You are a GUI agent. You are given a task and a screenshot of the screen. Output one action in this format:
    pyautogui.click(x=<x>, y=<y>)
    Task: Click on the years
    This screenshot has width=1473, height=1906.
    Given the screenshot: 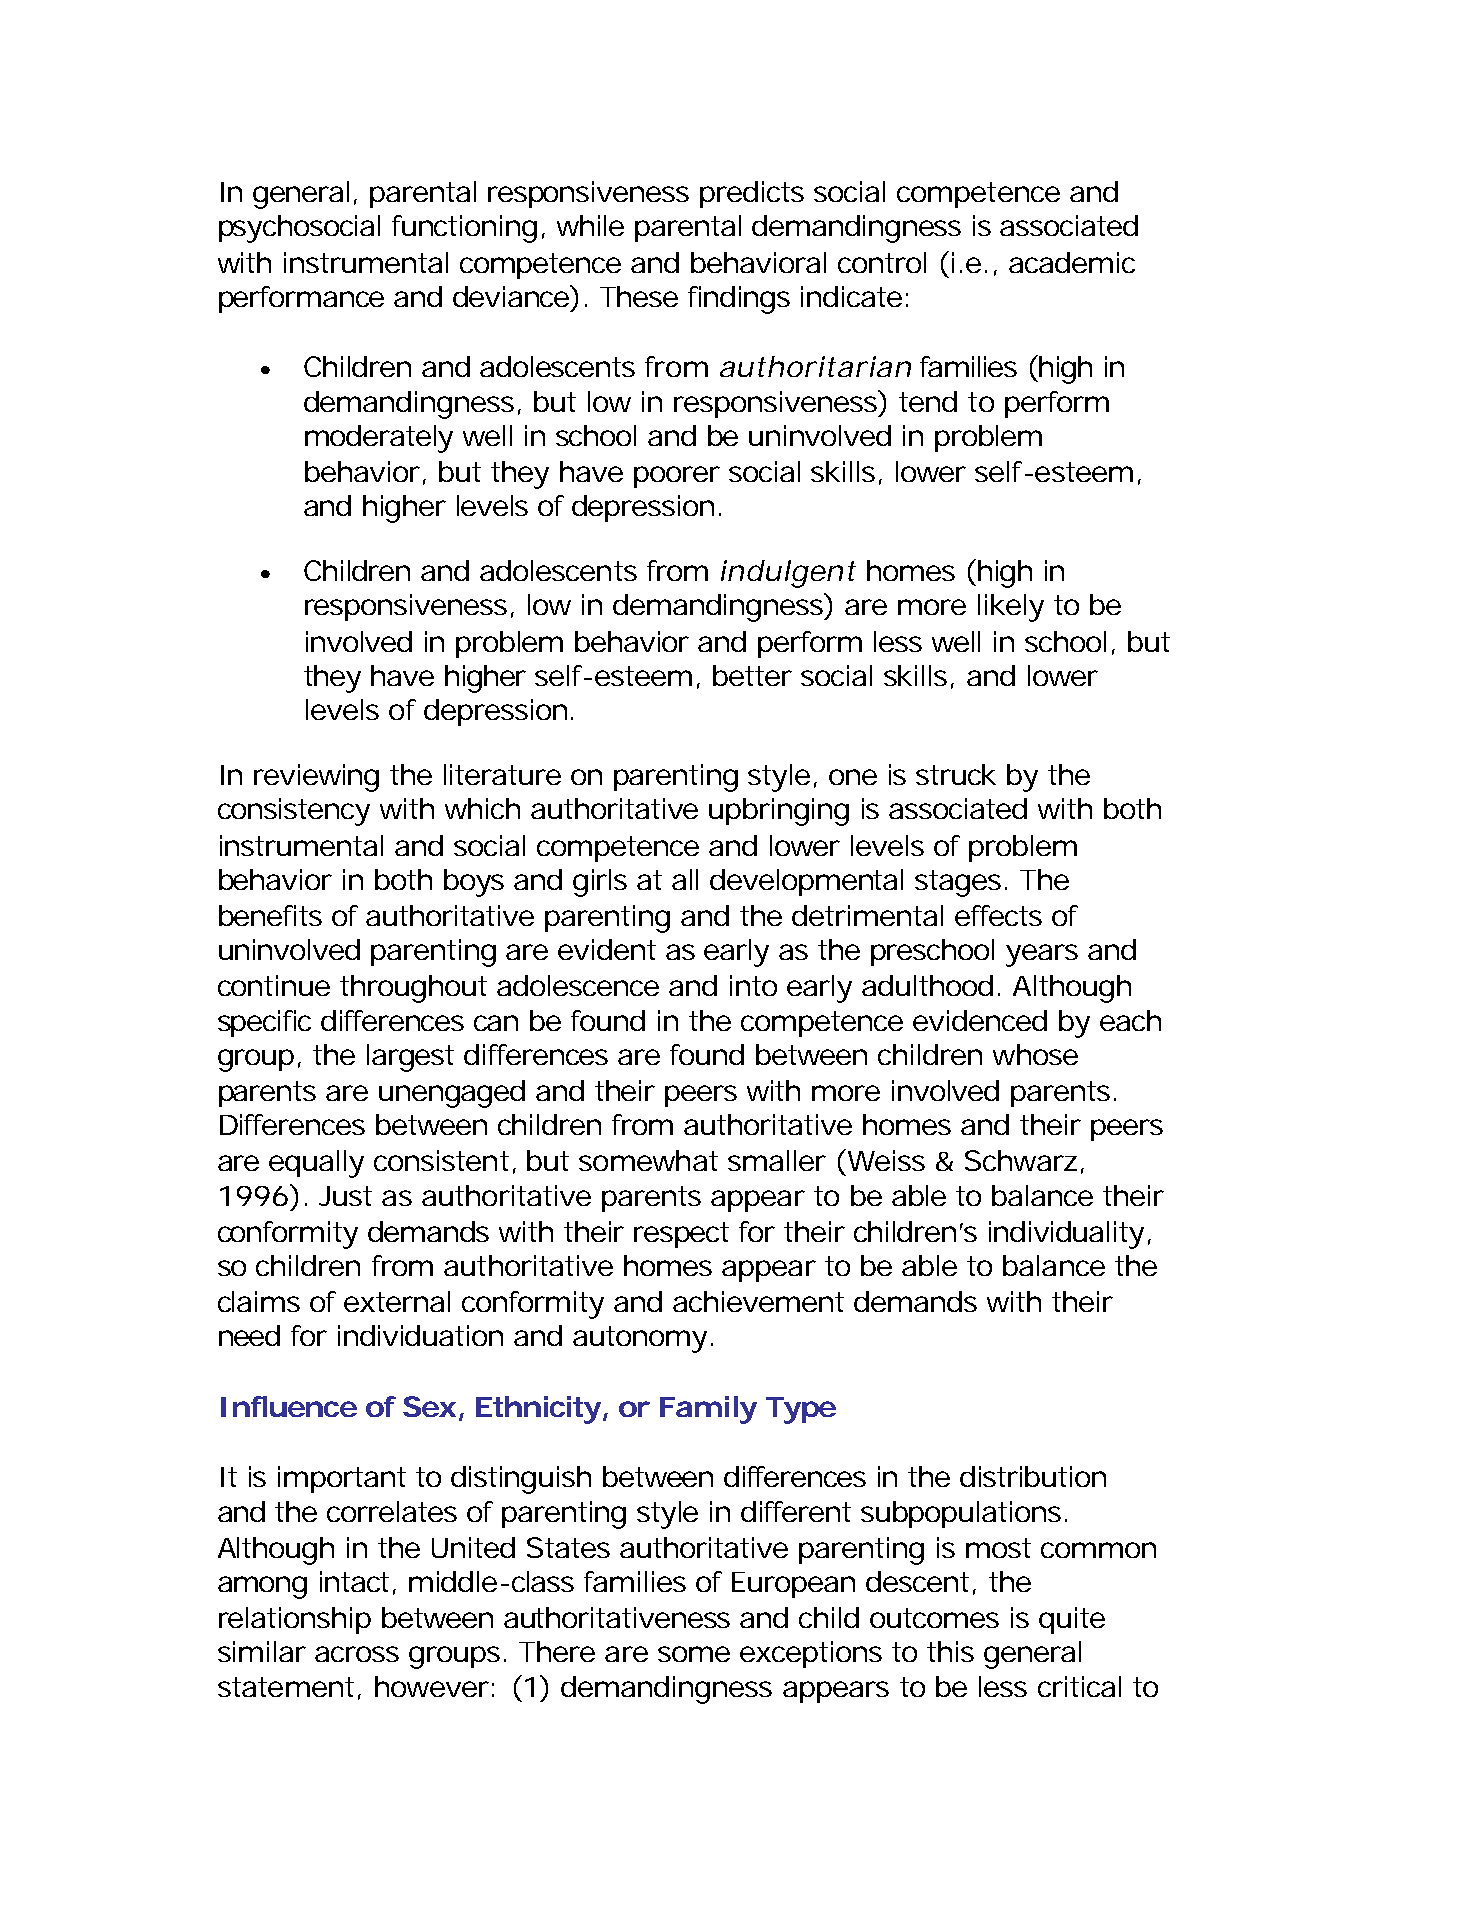 What is the action you would take?
    pyautogui.click(x=1042, y=955)
